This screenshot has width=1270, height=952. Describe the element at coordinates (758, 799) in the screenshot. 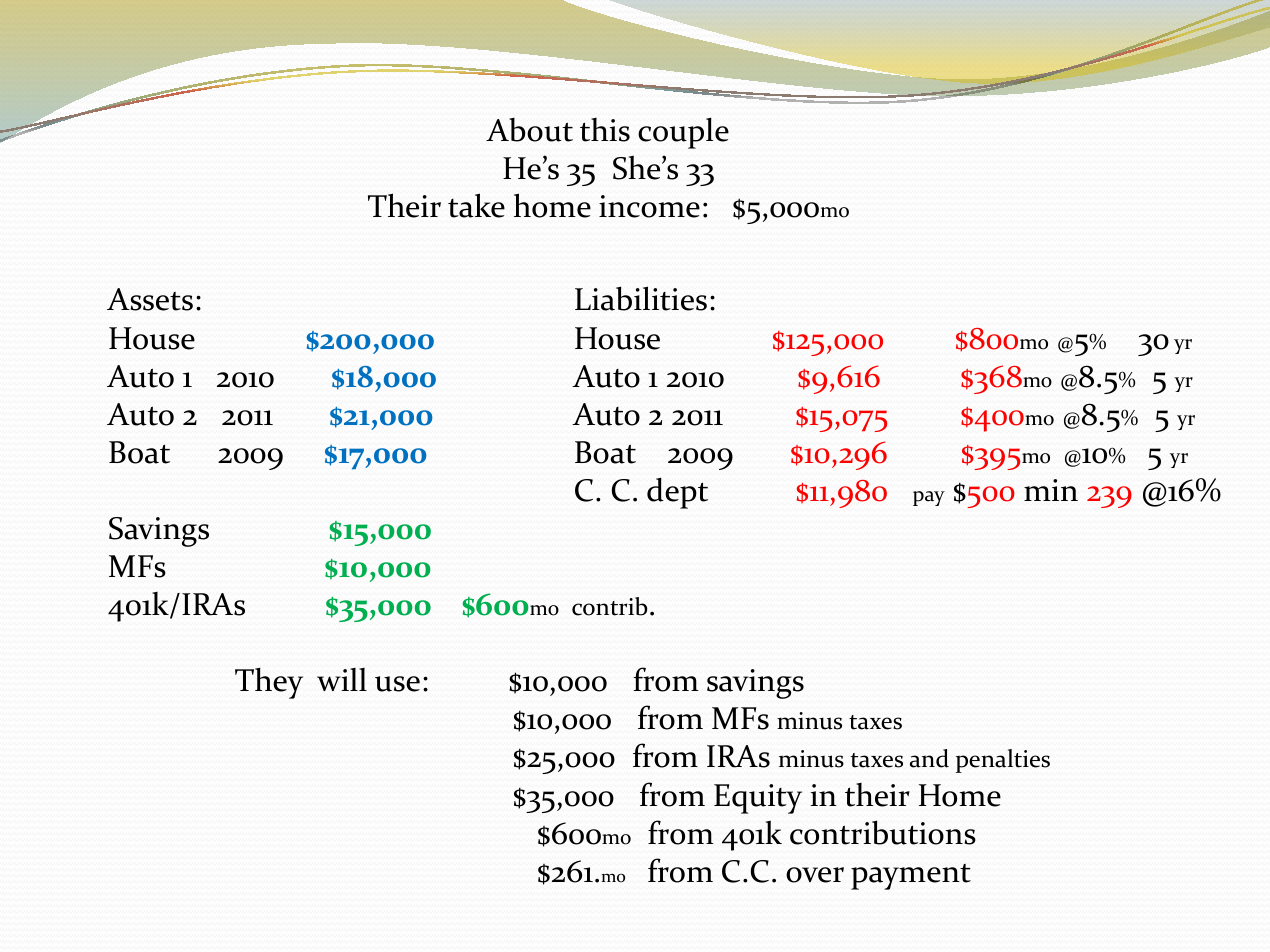

I see `Equity` at that location.
